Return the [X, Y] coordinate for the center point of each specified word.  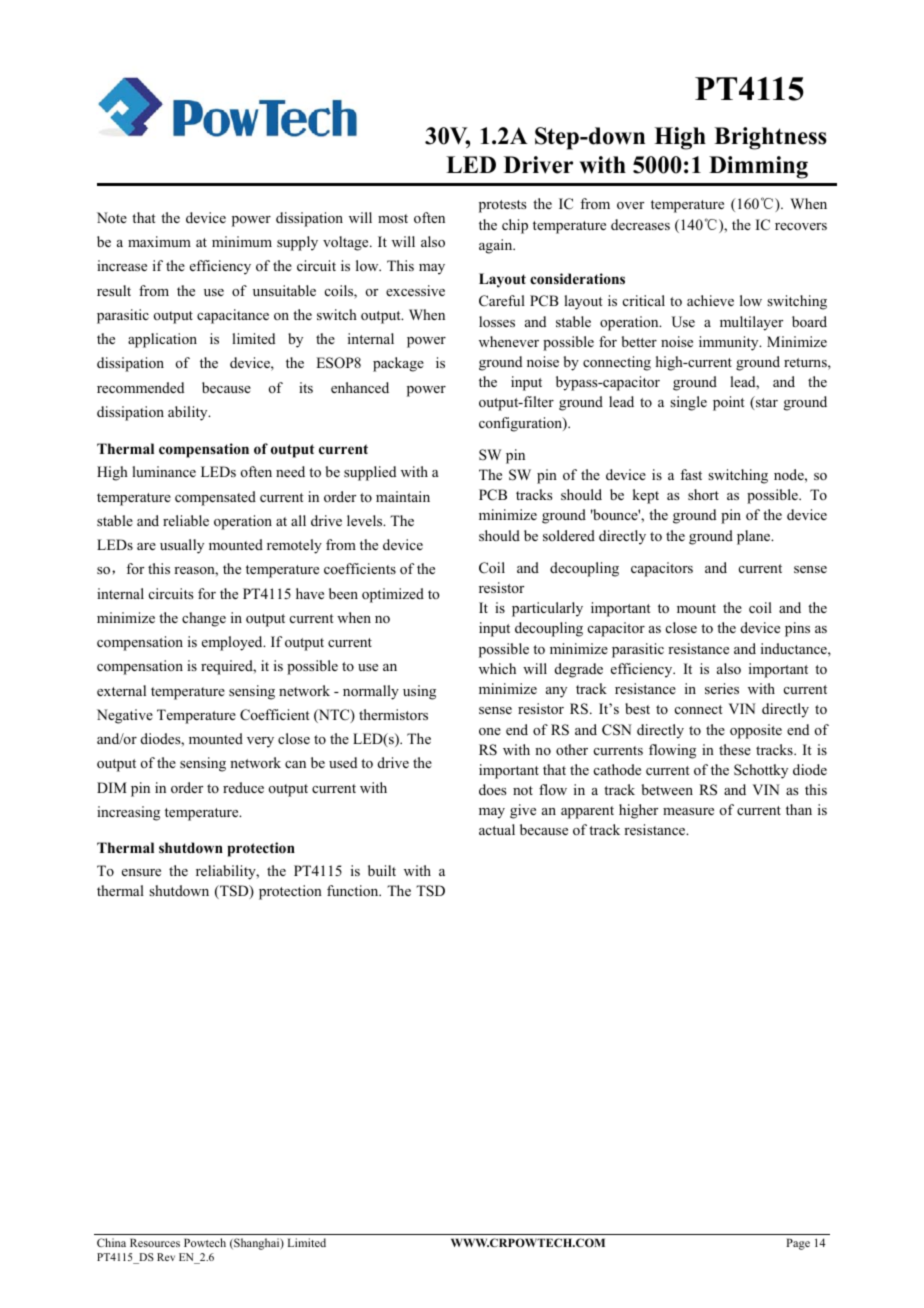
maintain [403, 496]
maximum [159, 241]
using [419, 692]
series [722, 688]
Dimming [758, 167]
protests [502, 206]
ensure [141, 872]
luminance [164, 471]
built [382, 870]
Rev [166, 1257]
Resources [155, 1242]
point [729, 403]
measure [688, 811]
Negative [125, 716]
